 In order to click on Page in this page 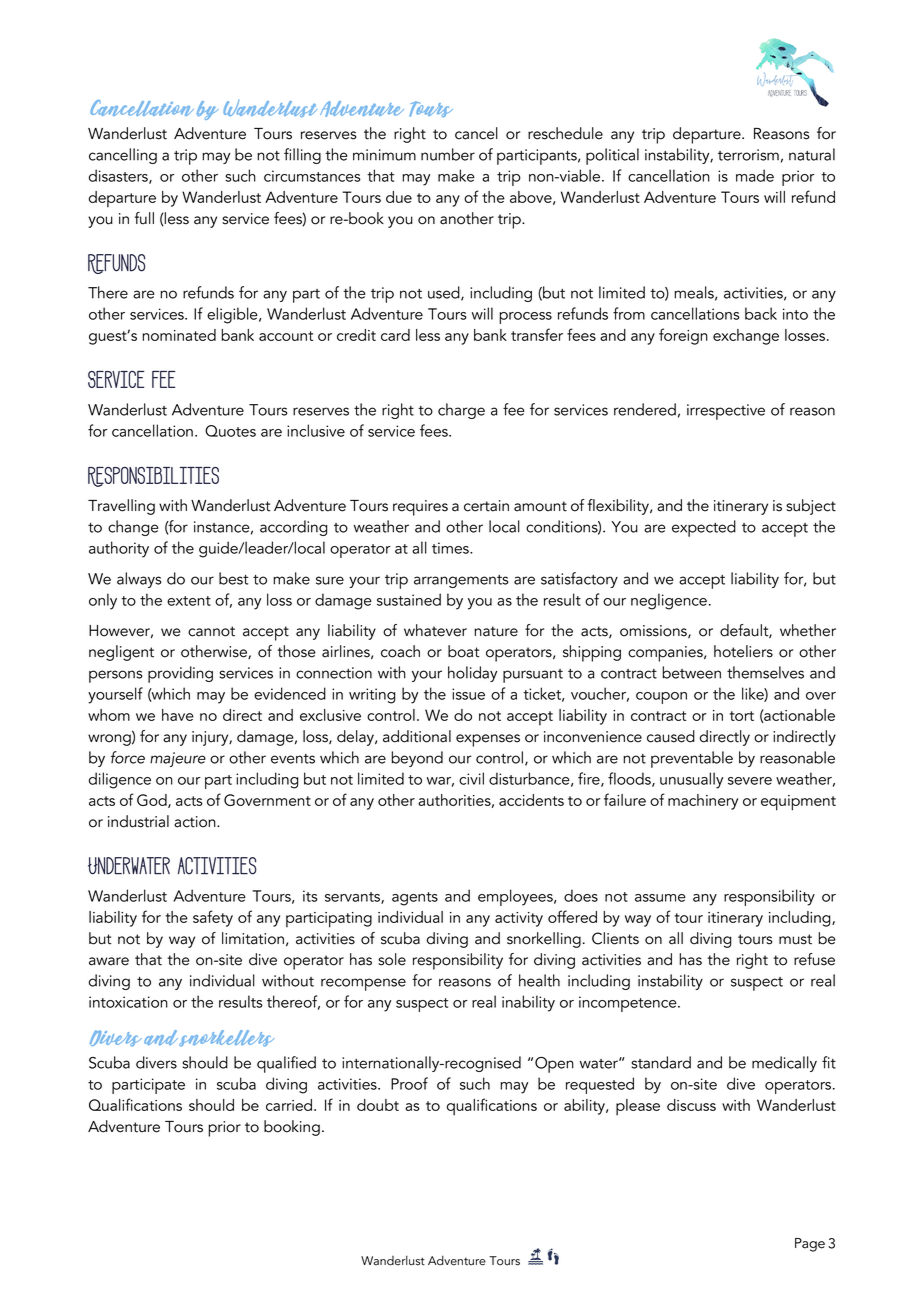, I will do `click(810, 1245)`.
